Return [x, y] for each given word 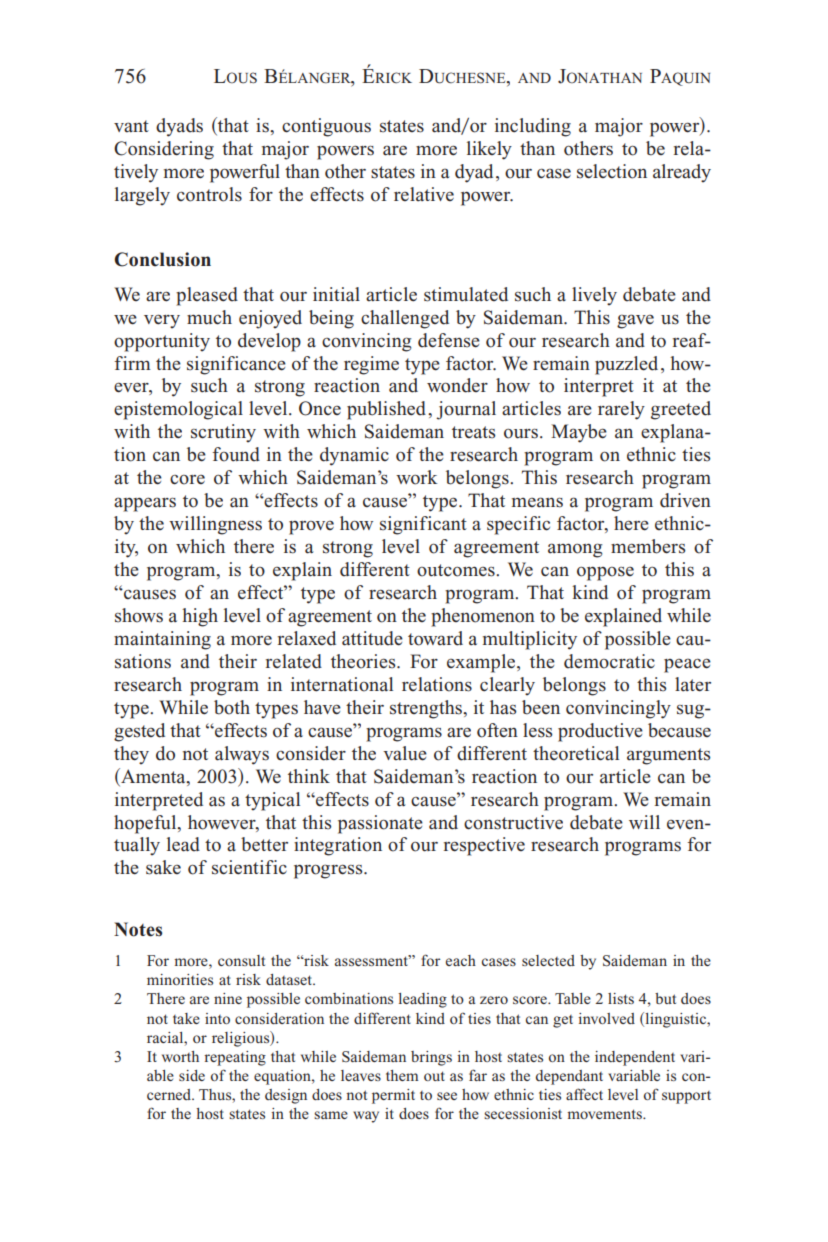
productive [600, 732]
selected [548, 960]
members [648, 546]
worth [180, 1056]
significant [423, 525]
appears [145, 504]
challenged [405, 319]
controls [209, 194]
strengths [427, 709]
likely [489, 150]
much [209, 317]
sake [163, 867]
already [682, 173]
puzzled [626, 365]
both [232, 707]
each [461, 960]
